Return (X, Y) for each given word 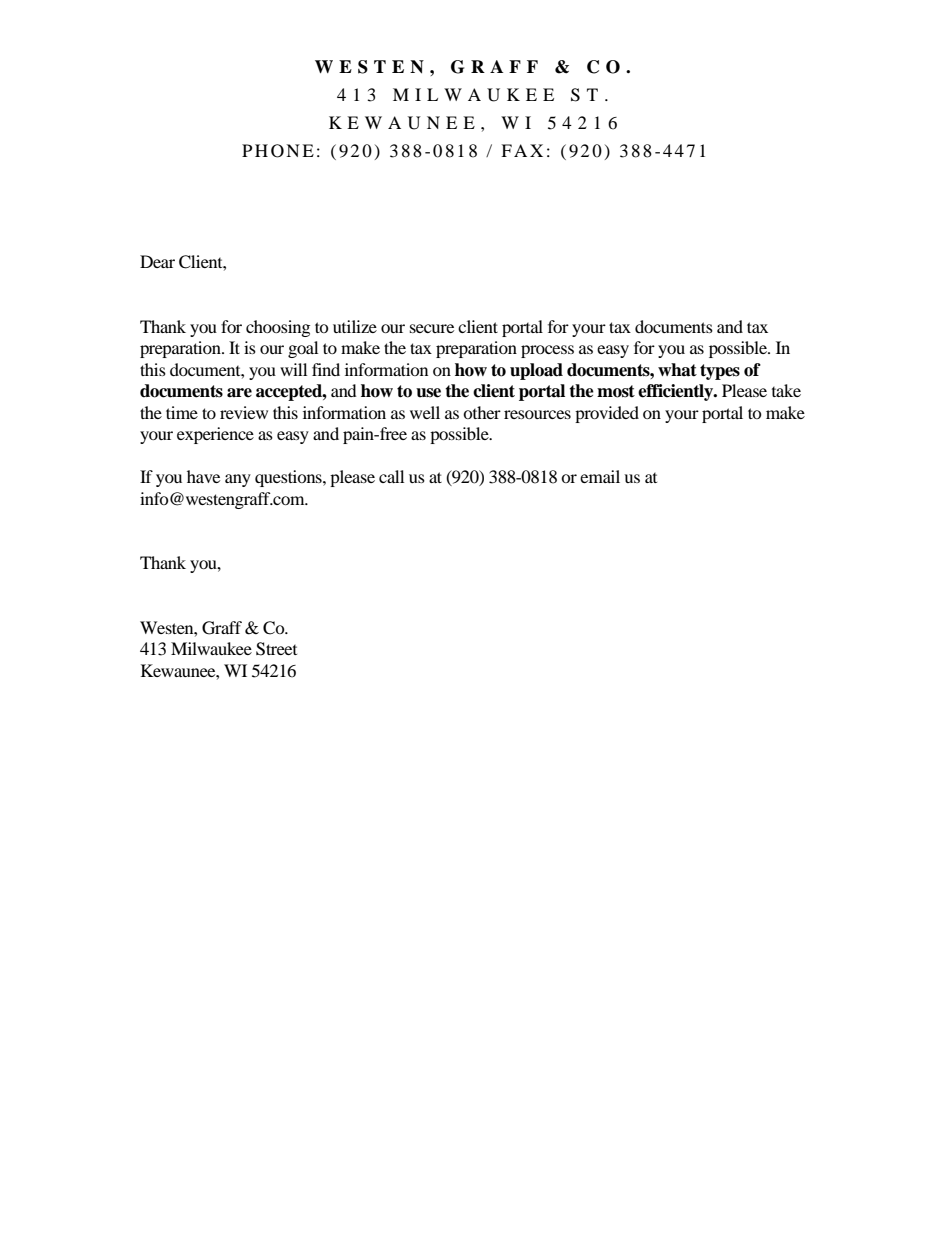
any (238, 480)
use (428, 393)
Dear (157, 261)
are (239, 393)
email (600, 476)
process (547, 351)
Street (276, 649)
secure (432, 328)
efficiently (677, 392)
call (391, 476)
